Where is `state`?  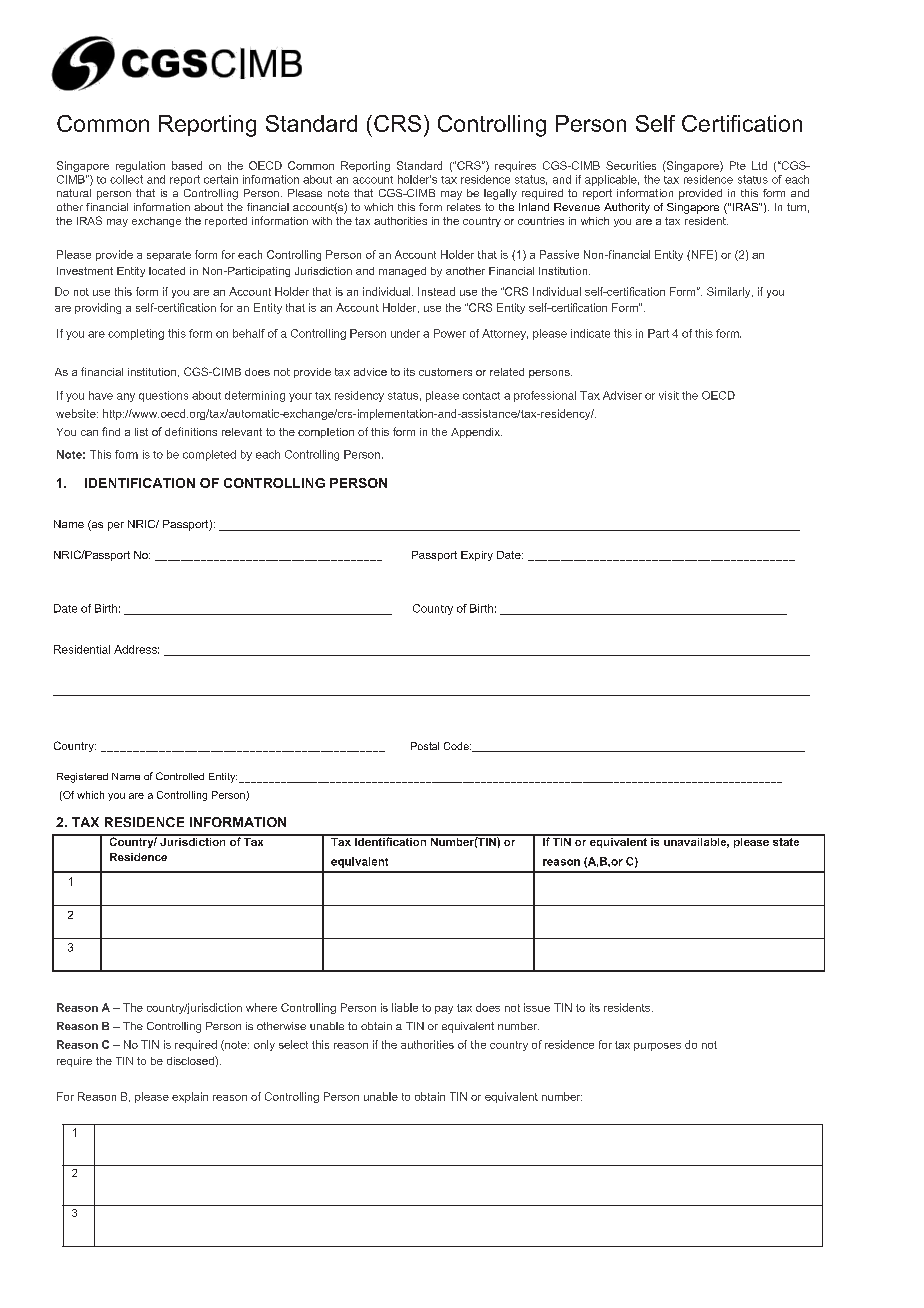
state is located at coordinates (786, 840).
